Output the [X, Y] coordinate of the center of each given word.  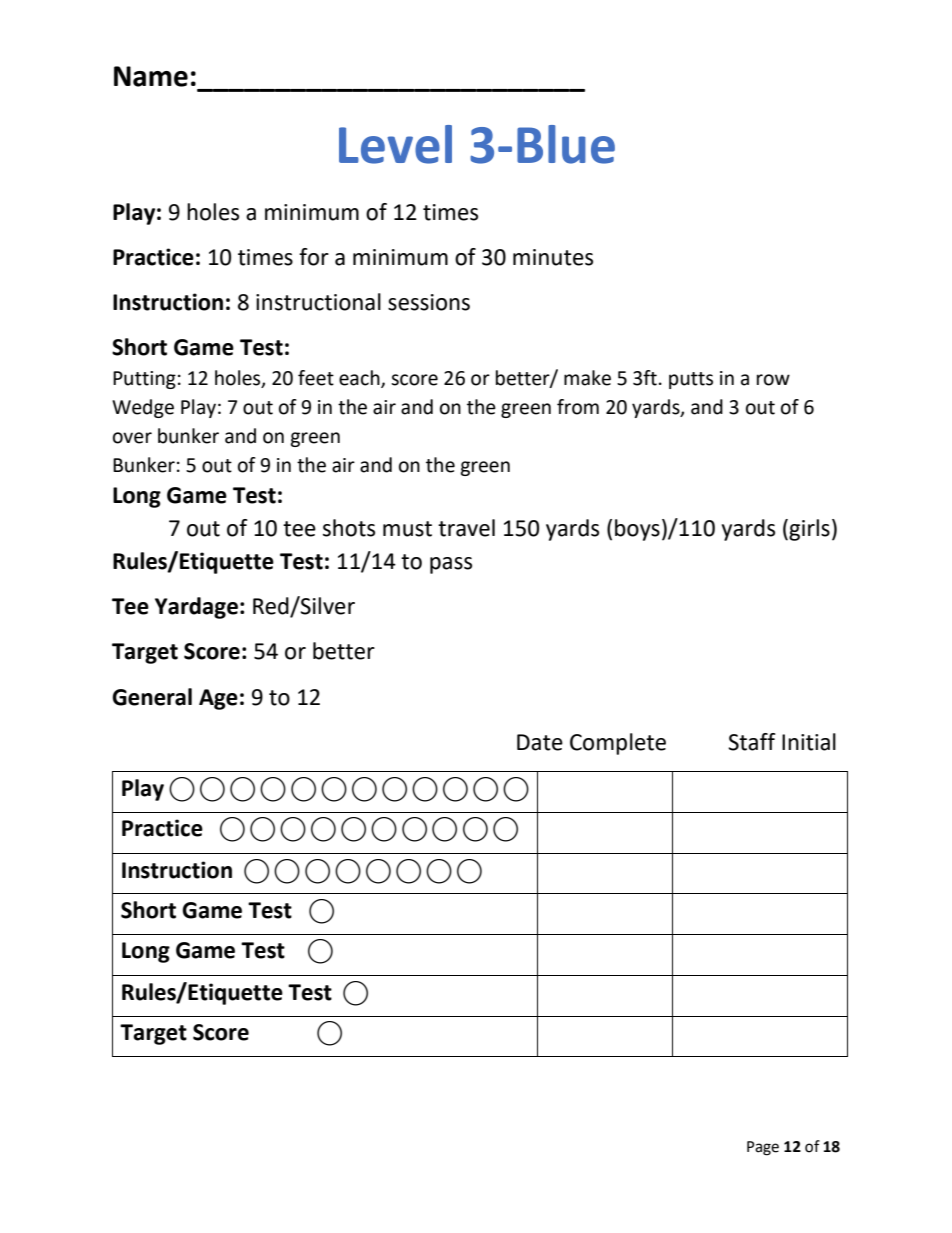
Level [395, 144]
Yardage [196, 608]
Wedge [143, 408]
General [152, 697]
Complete [618, 744]
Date [540, 742]
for [314, 257]
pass [451, 565]
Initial [809, 742]
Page [763, 1148]
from [578, 407]
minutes [553, 257]
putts [691, 380]
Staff [752, 742]
